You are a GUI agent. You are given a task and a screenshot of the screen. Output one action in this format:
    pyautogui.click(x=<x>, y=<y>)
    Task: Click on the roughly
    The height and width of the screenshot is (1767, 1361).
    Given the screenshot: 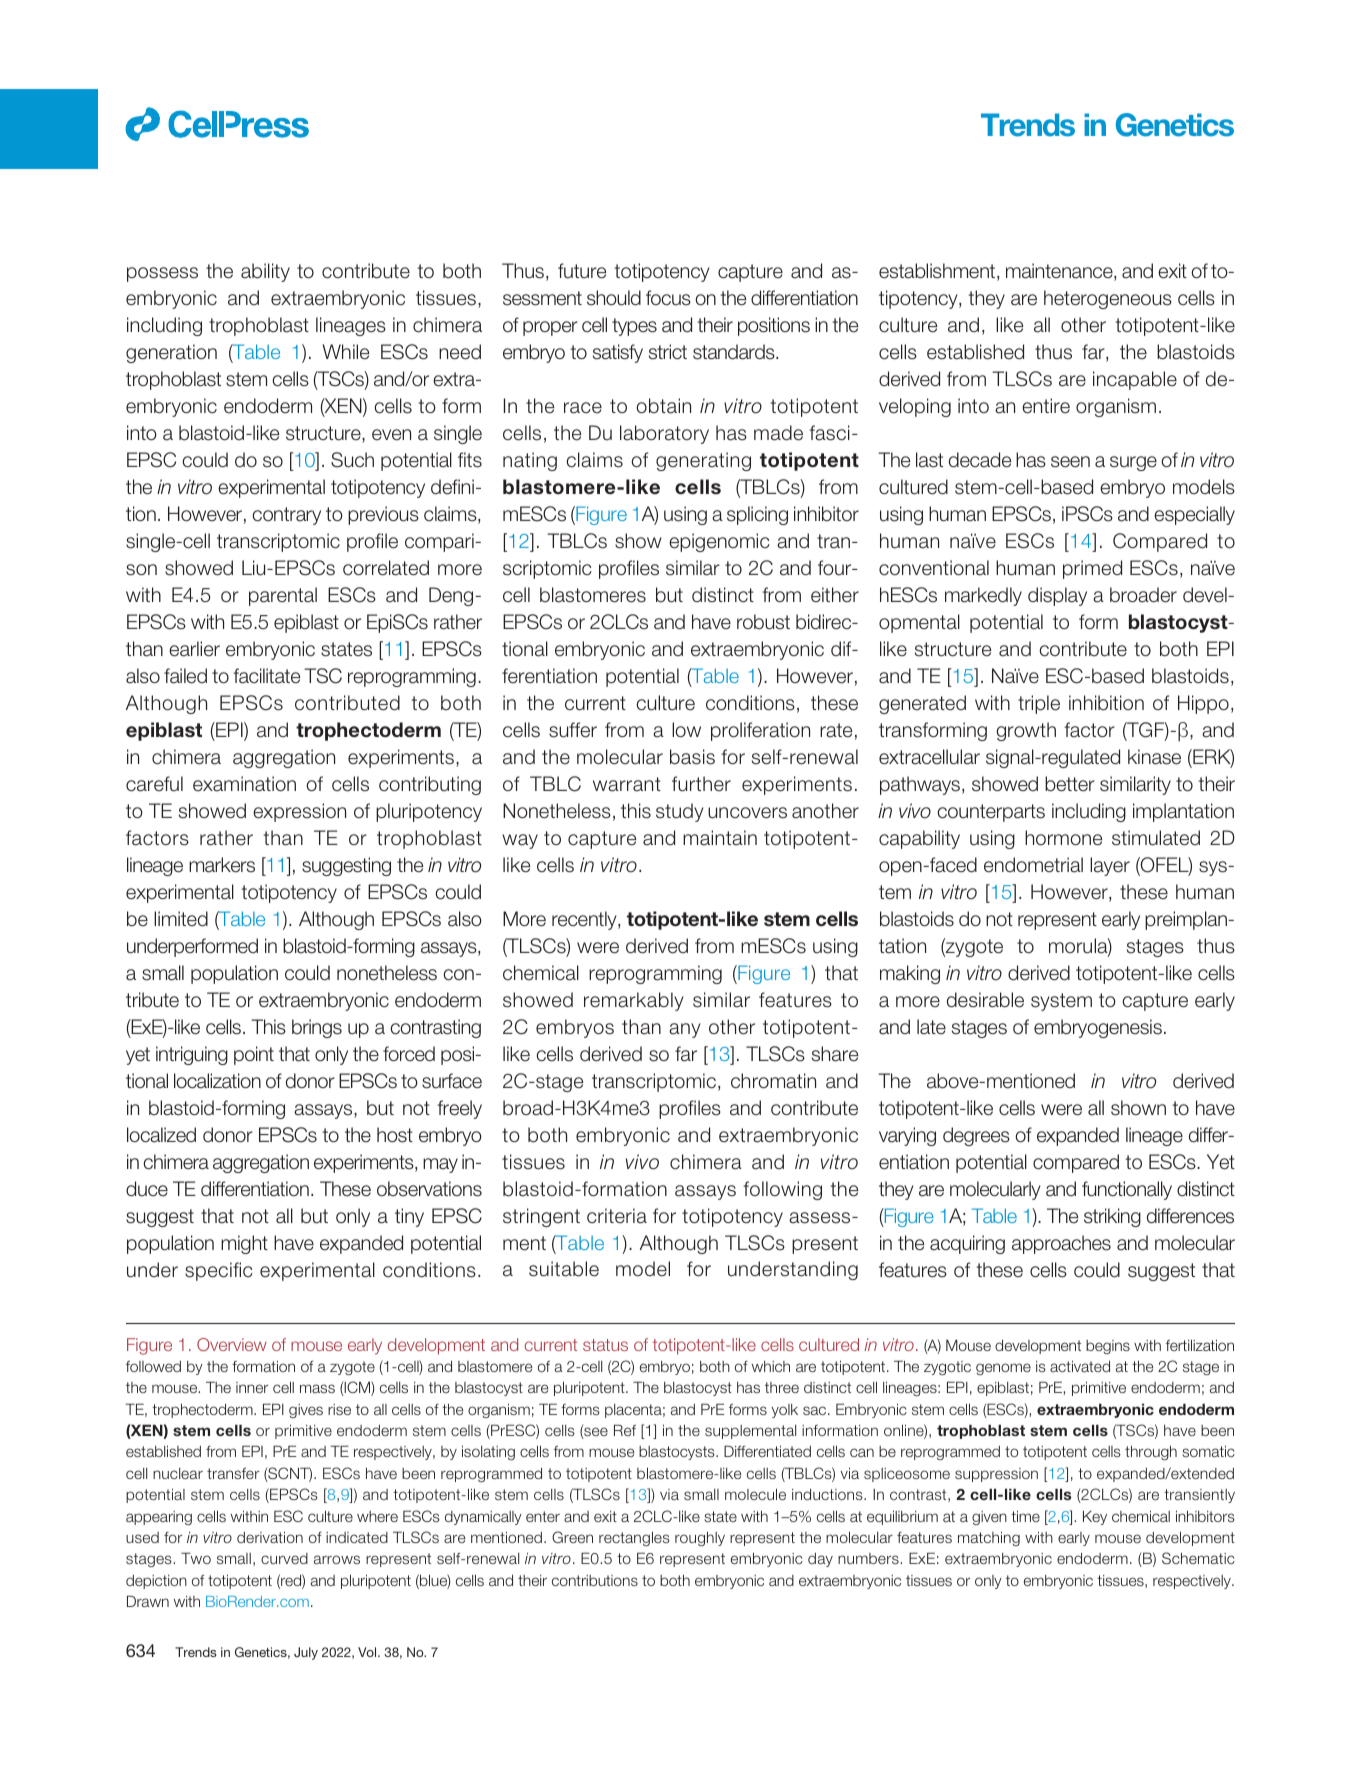 What is the action you would take?
    pyautogui.click(x=700, y=1539)
